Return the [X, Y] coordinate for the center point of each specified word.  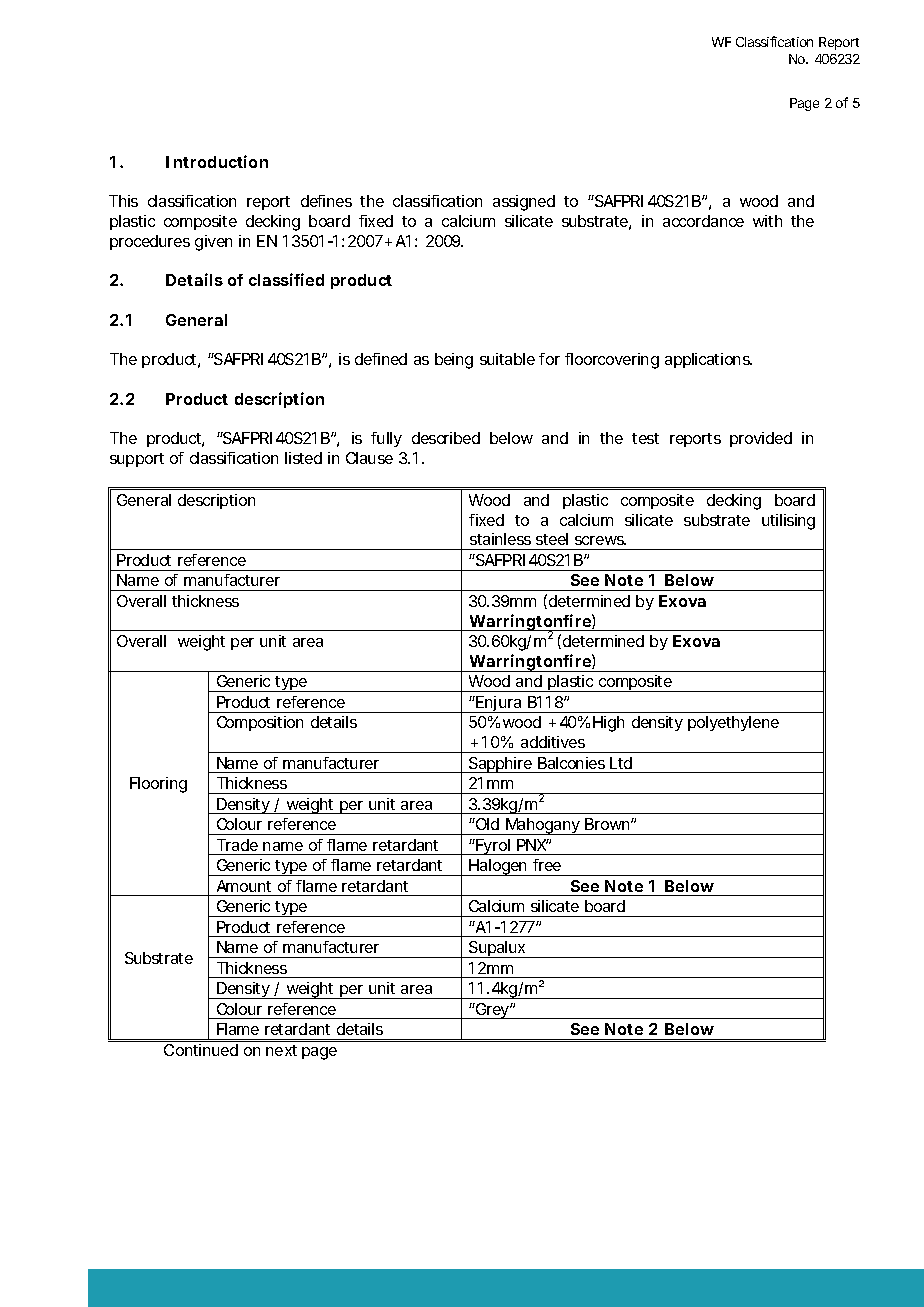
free [547, 865]
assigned [524, 203]
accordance [703, 221]
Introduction [217, 161]
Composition [260, 723]
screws [600, 540]
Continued [201, 1050]
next [281, 1050]
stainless [500, 539]
